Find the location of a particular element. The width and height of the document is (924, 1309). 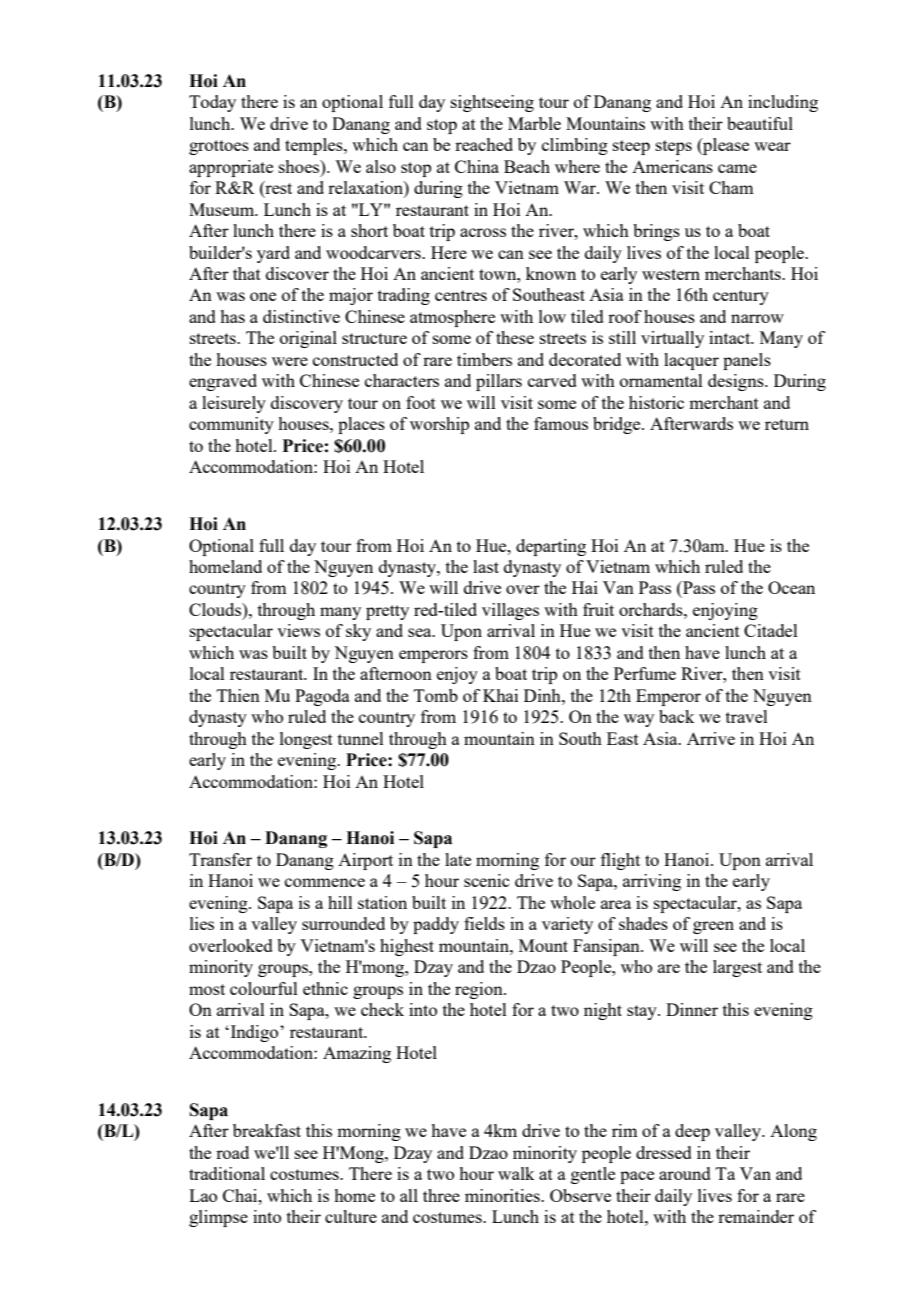

Khai is located at coordinates (500, 695).
